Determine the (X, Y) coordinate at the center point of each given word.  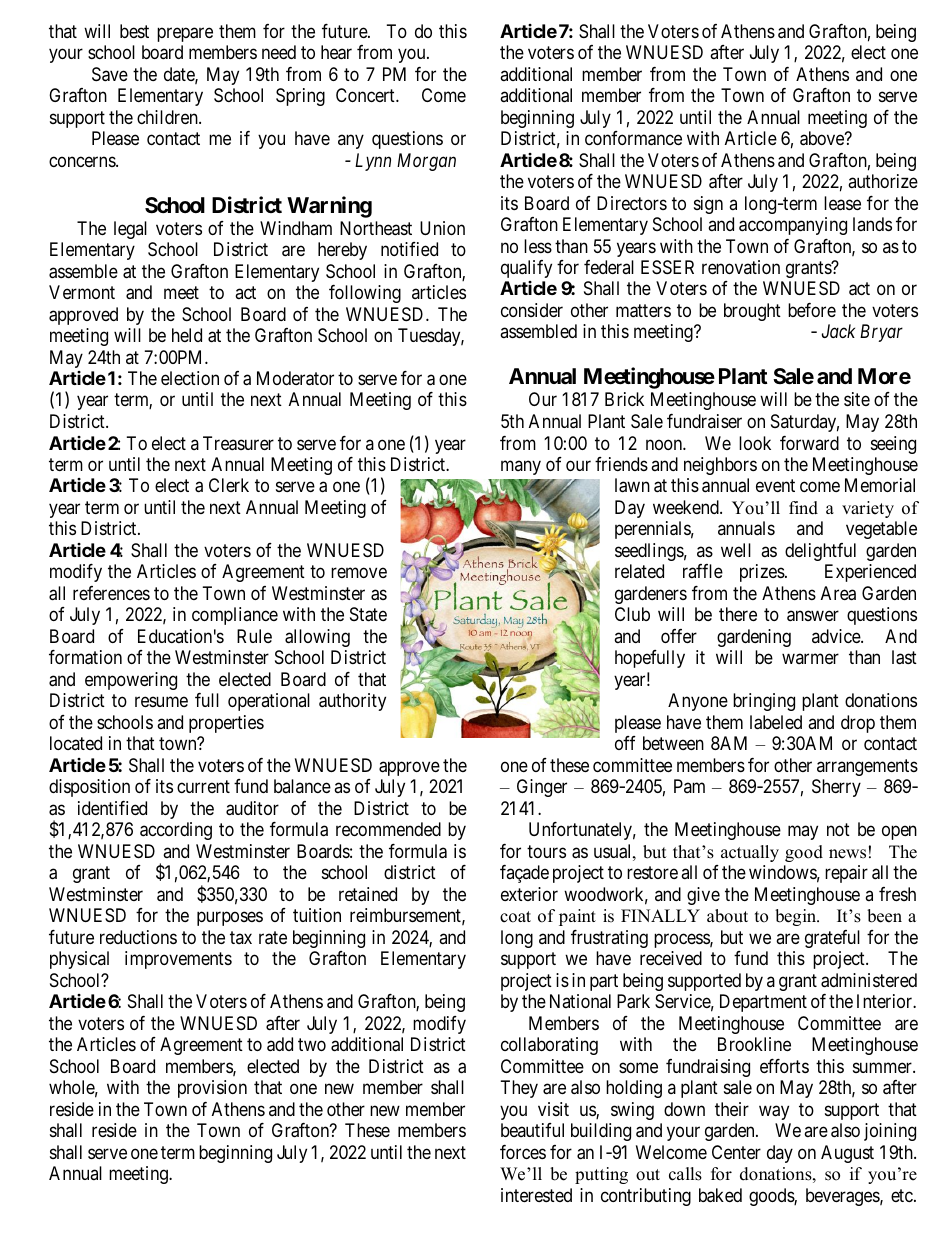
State (368, 614)
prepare (185, 34)
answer (813, 616)
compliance (235, 616)
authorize (883, 181)
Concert (366, 95)
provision (212, 1089)
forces (523, 1152)
